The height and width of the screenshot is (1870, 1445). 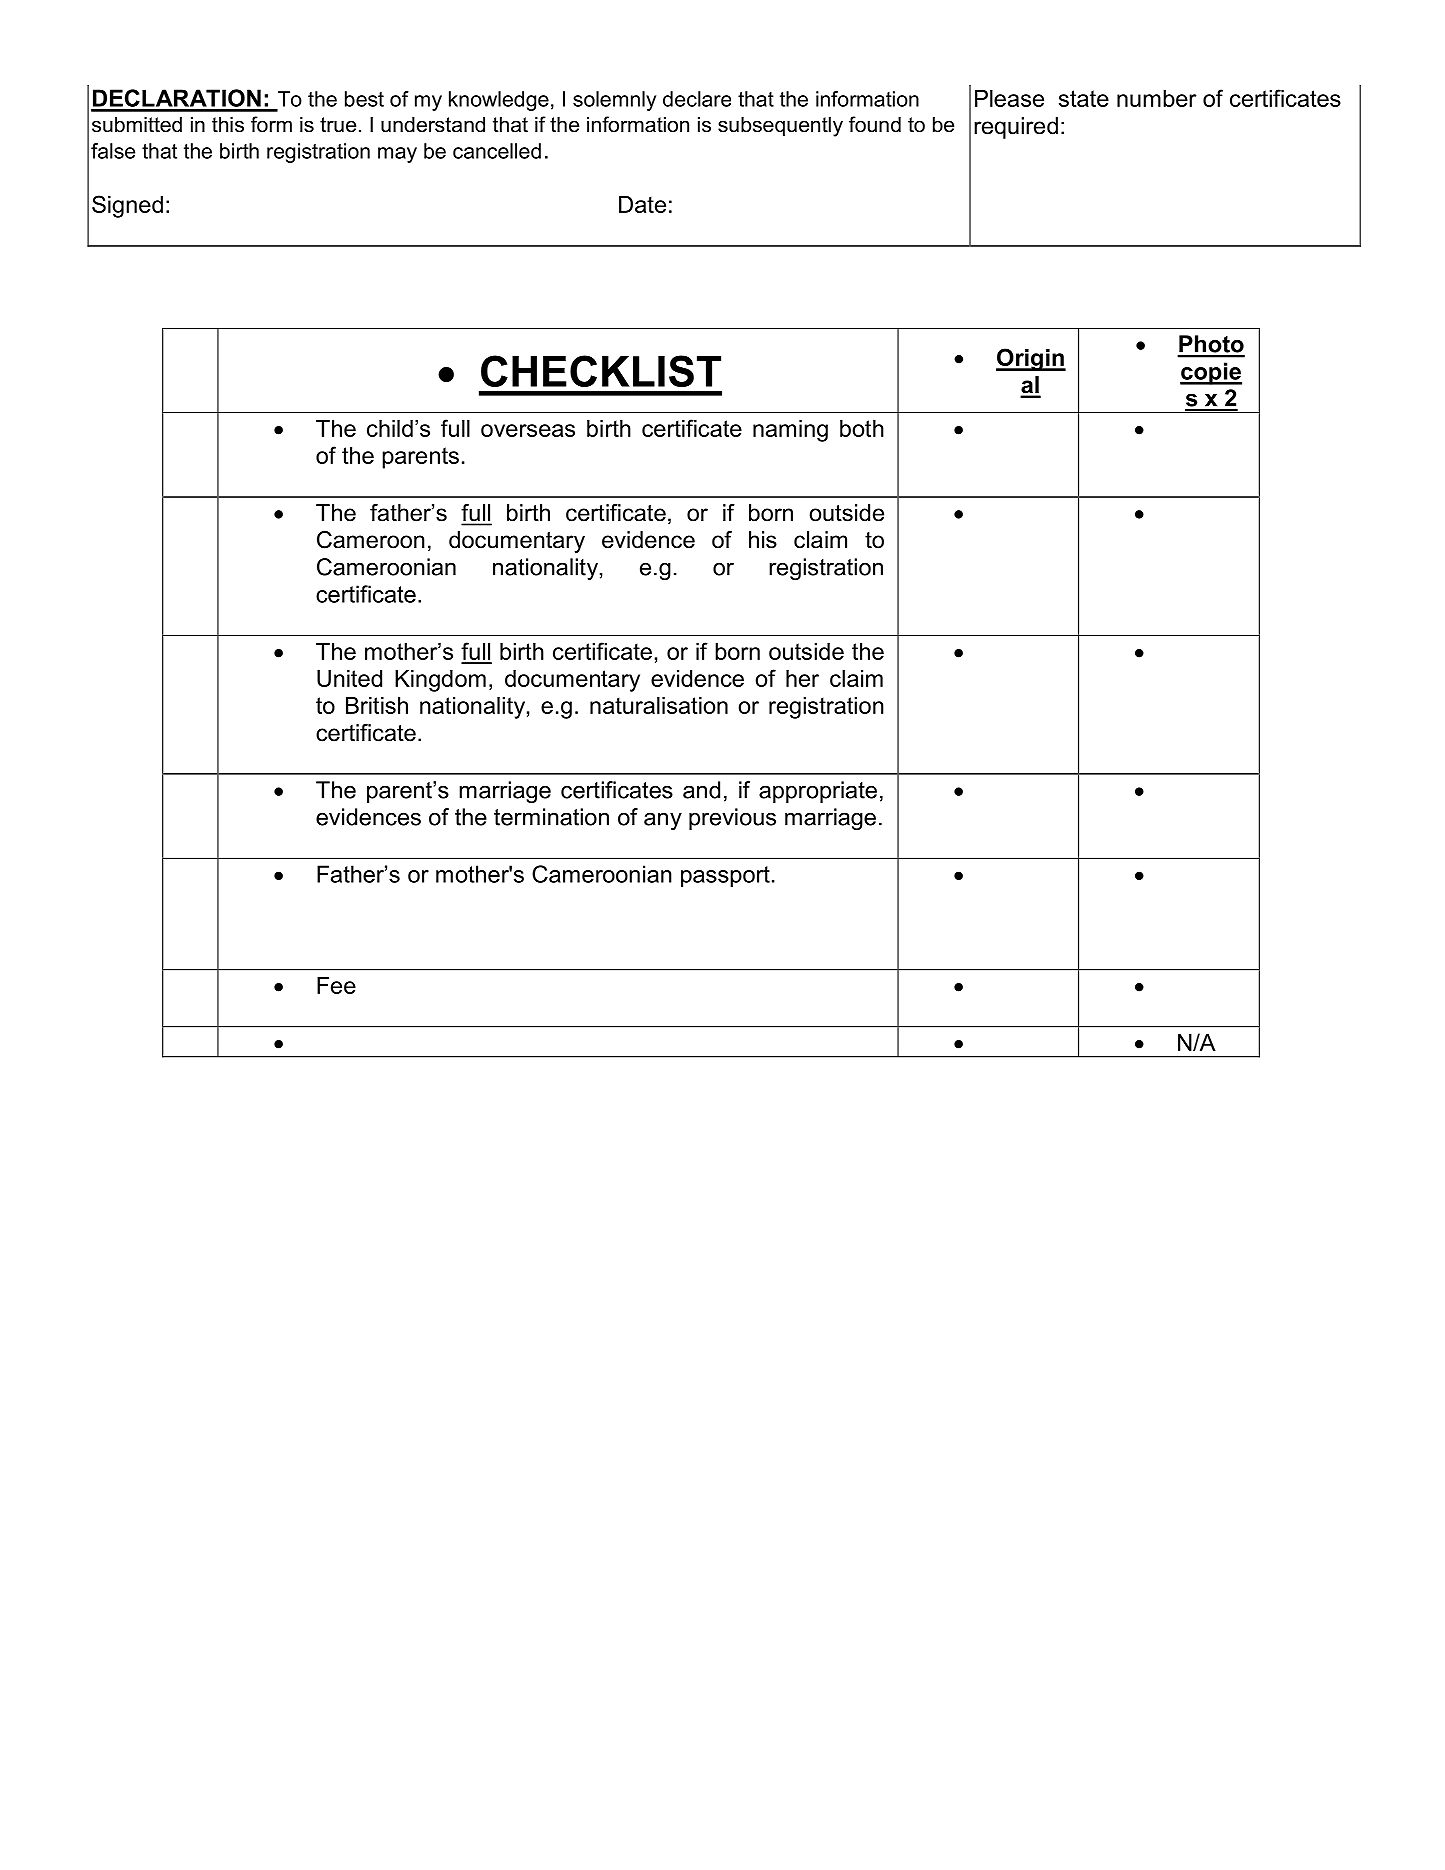 What do you see at coordinates (377, 705) in the screenshot?
I see `British` at bounding box center [377, 705].
